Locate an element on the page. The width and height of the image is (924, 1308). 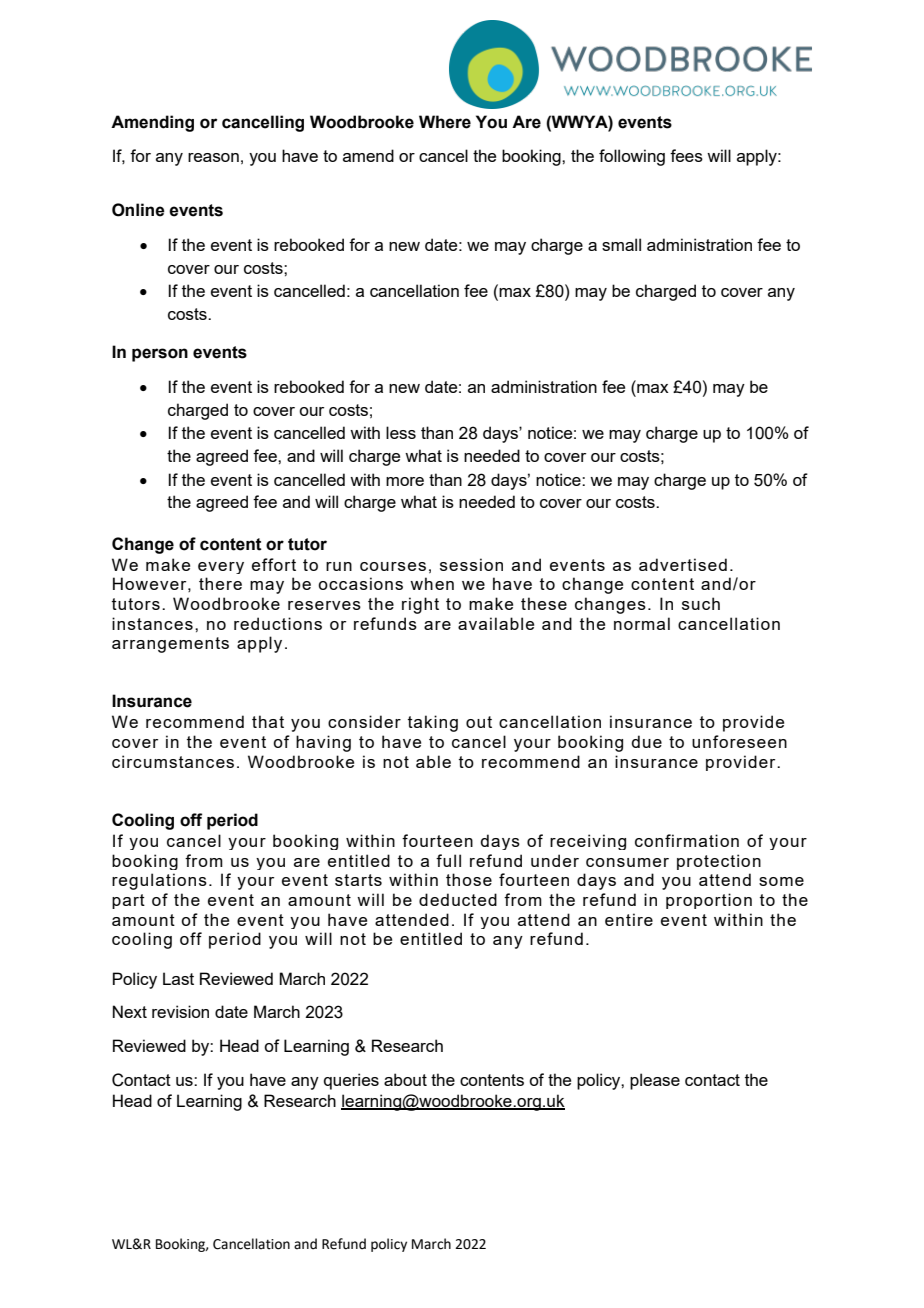
fees is located at coordinates (686, 155).
